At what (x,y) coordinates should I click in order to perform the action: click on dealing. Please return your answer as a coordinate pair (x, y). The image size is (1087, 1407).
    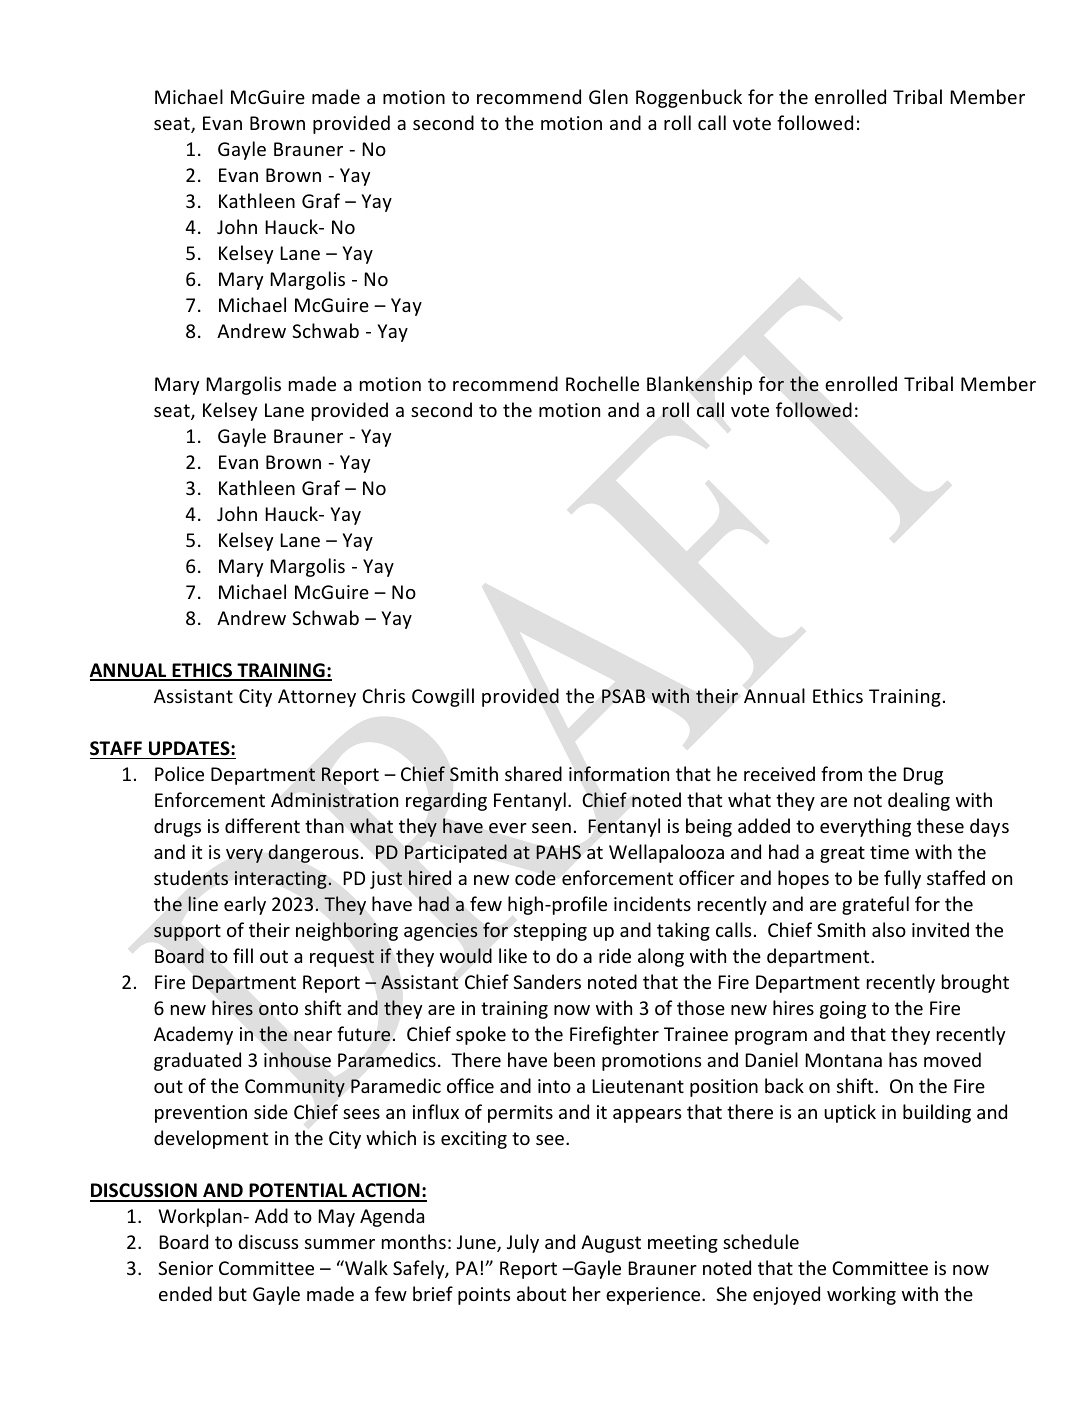
    Looking at the image, I should click on (919, 801).
